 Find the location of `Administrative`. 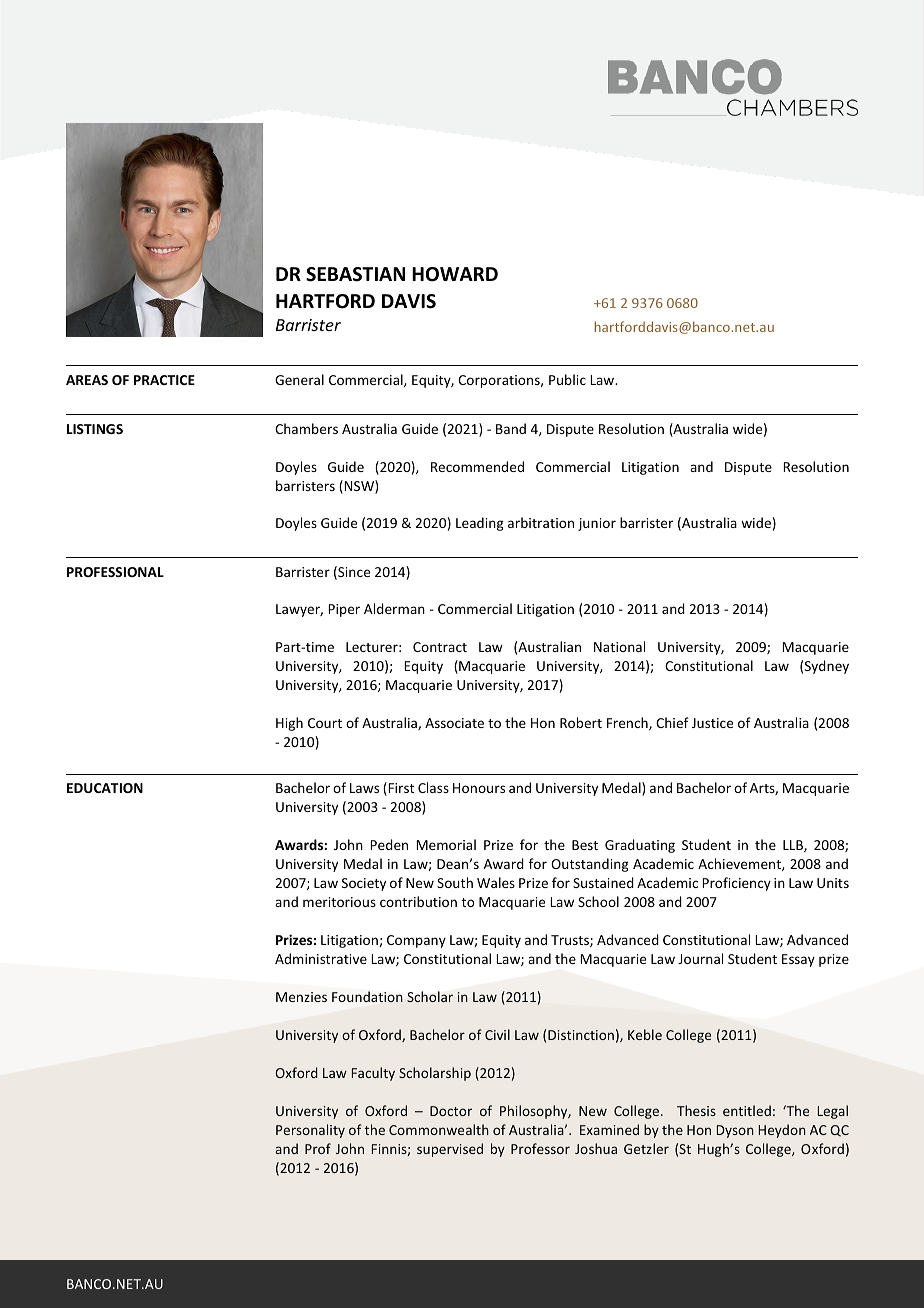

Administrative is located at coordinates (321, 958).
